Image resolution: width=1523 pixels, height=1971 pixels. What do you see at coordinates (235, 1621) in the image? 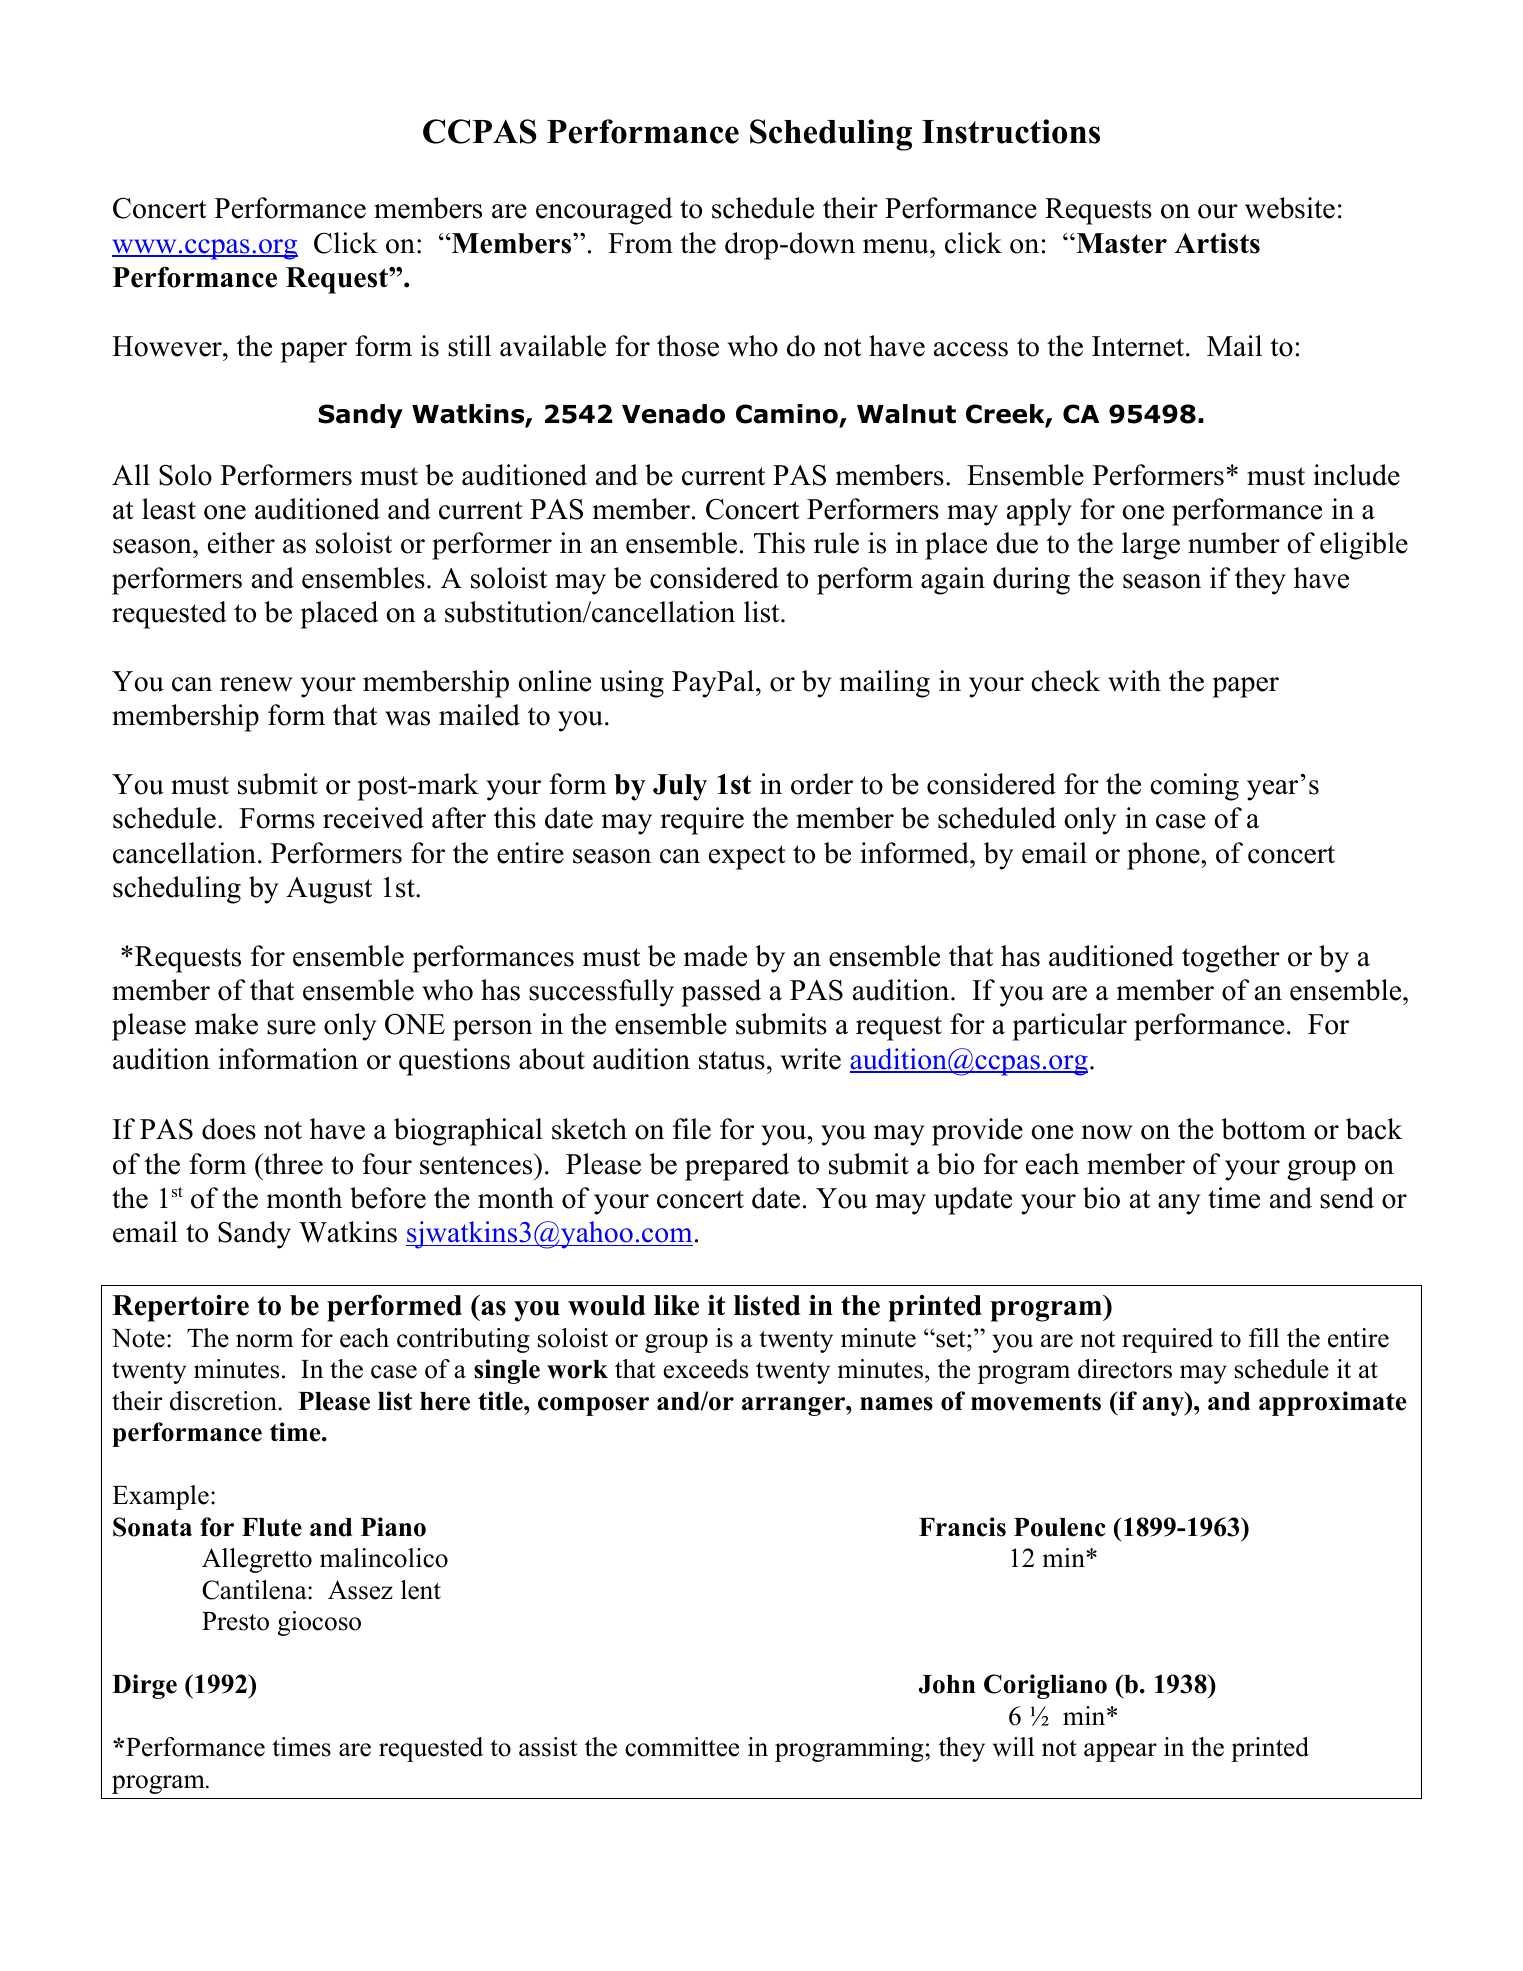
I see `Presto` at bounding box center [235, 1621].
